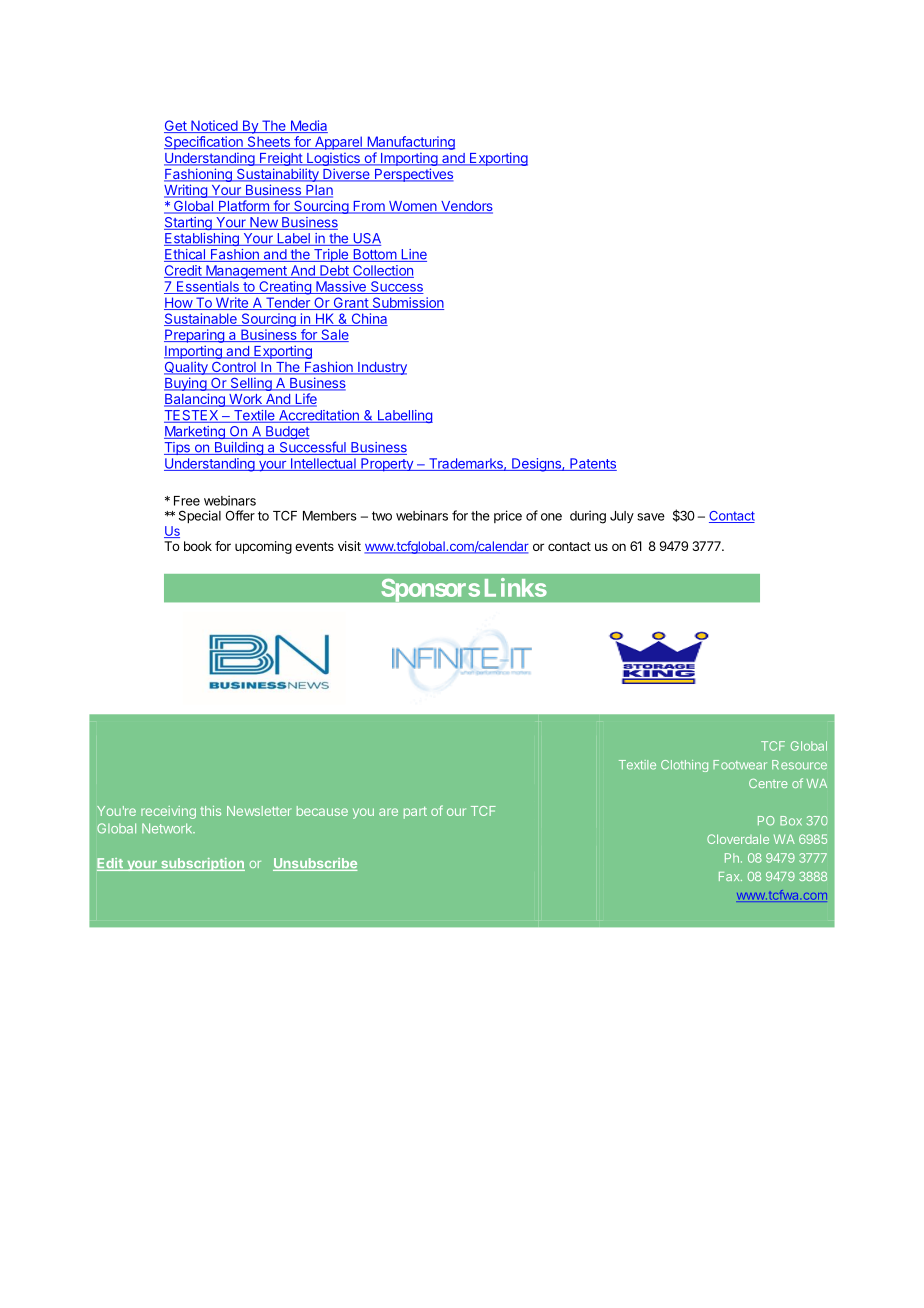 The width and height of the screenshot is (924, 1308). I want to click on price, so click(508, 516).
